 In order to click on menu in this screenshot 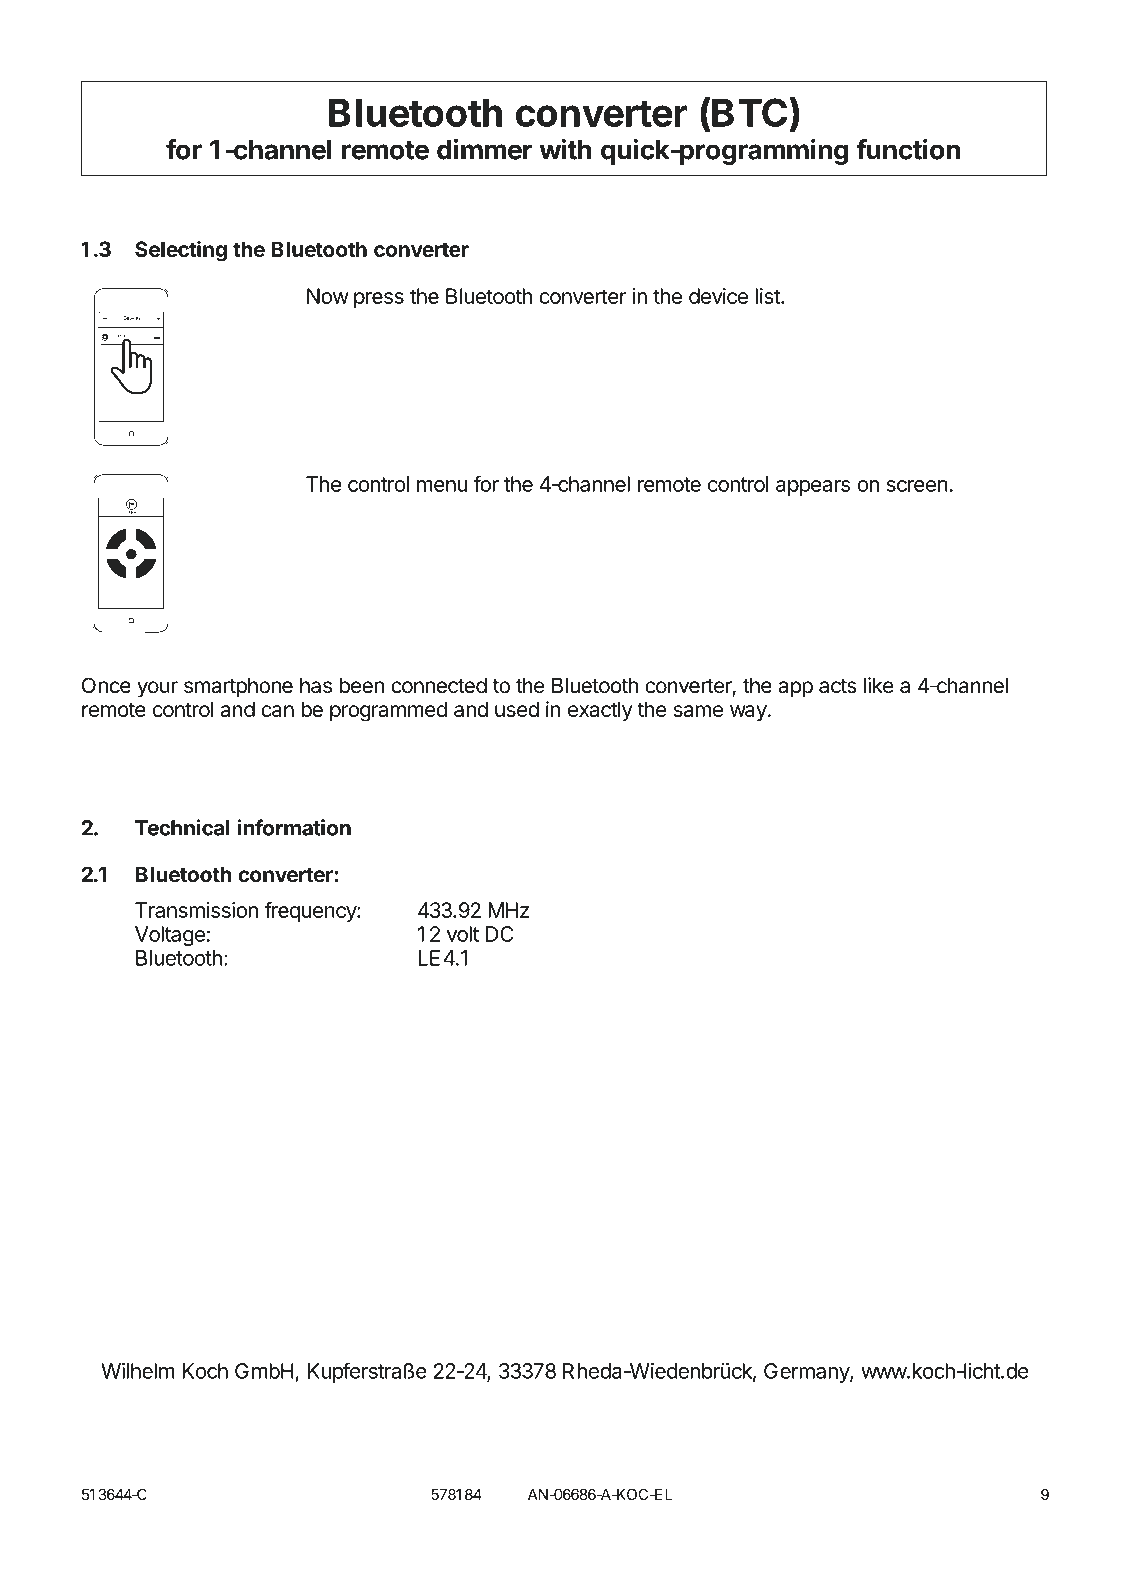, I will do `click(442, 486)`.
